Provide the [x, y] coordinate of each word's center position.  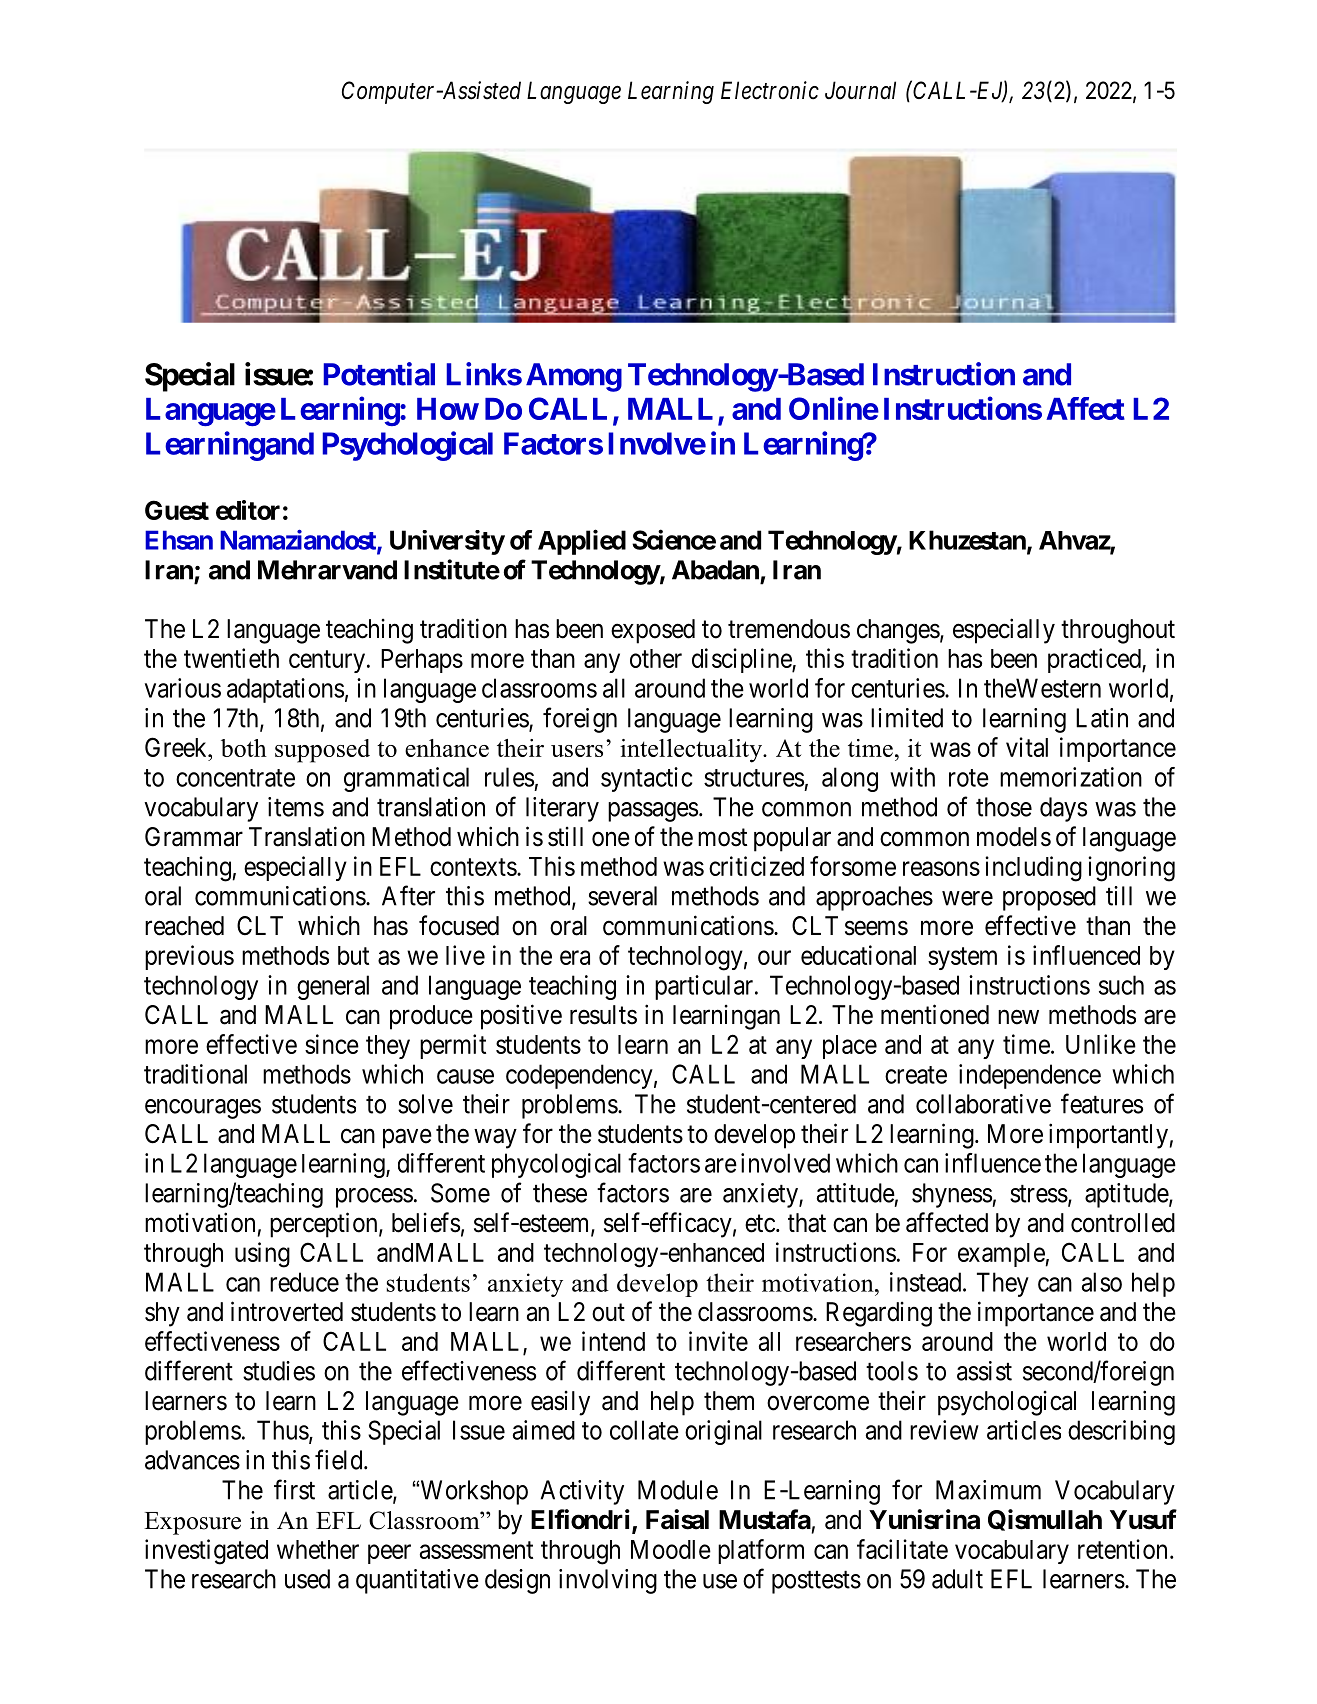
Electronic [770, 90]
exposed [653, 631]
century [327, 661]
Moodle [671, 1549]
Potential [379, 374]
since [332, 1044]
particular [705, 987]
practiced [1095, 660]
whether [318, 1549]
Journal [860, 90]
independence [1030, 1076]
